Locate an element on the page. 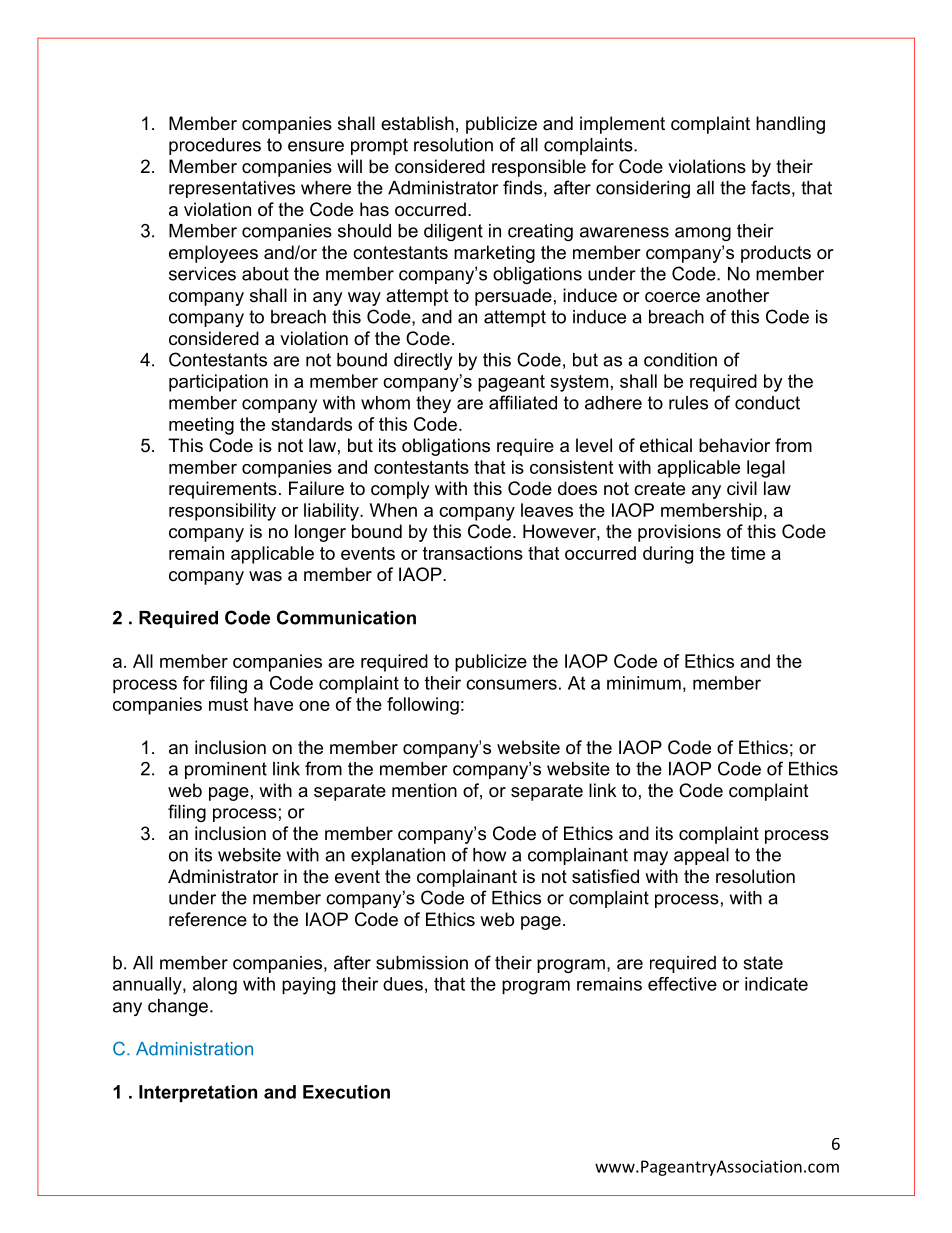 The width and height of the image is (952, 1233). time is located at coordinates (748, 553).
